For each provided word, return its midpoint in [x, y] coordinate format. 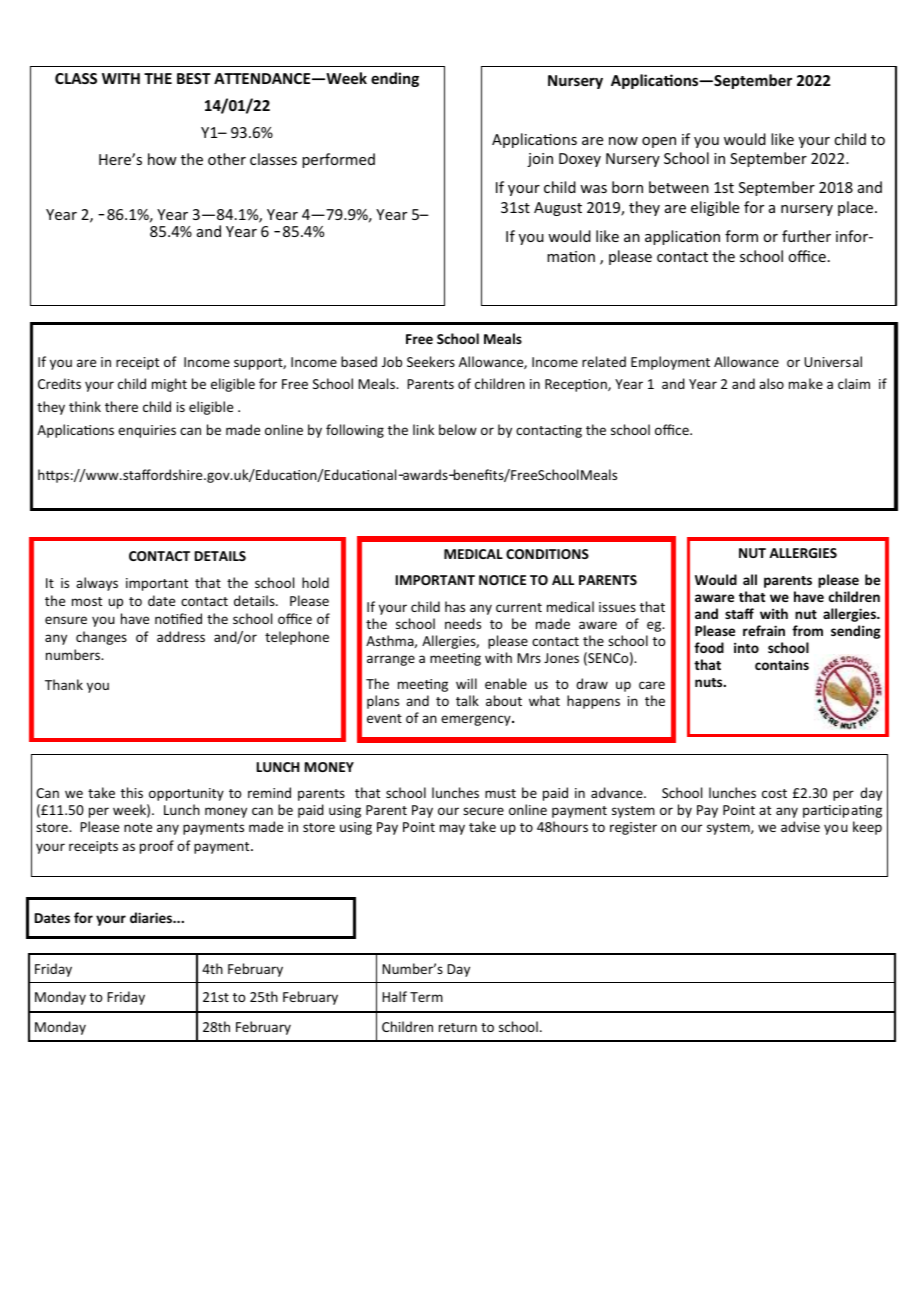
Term [426, 997]
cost [774, 793]
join [540, 160]
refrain [764, 630]
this [132, 792]
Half [394, 996]
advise [800, 826]
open [659, 142]
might [169, 385]
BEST [194, 78]
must [500, 793]
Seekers [431, 361]
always [97, 584]
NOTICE [502, 580]
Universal [833, 361]
